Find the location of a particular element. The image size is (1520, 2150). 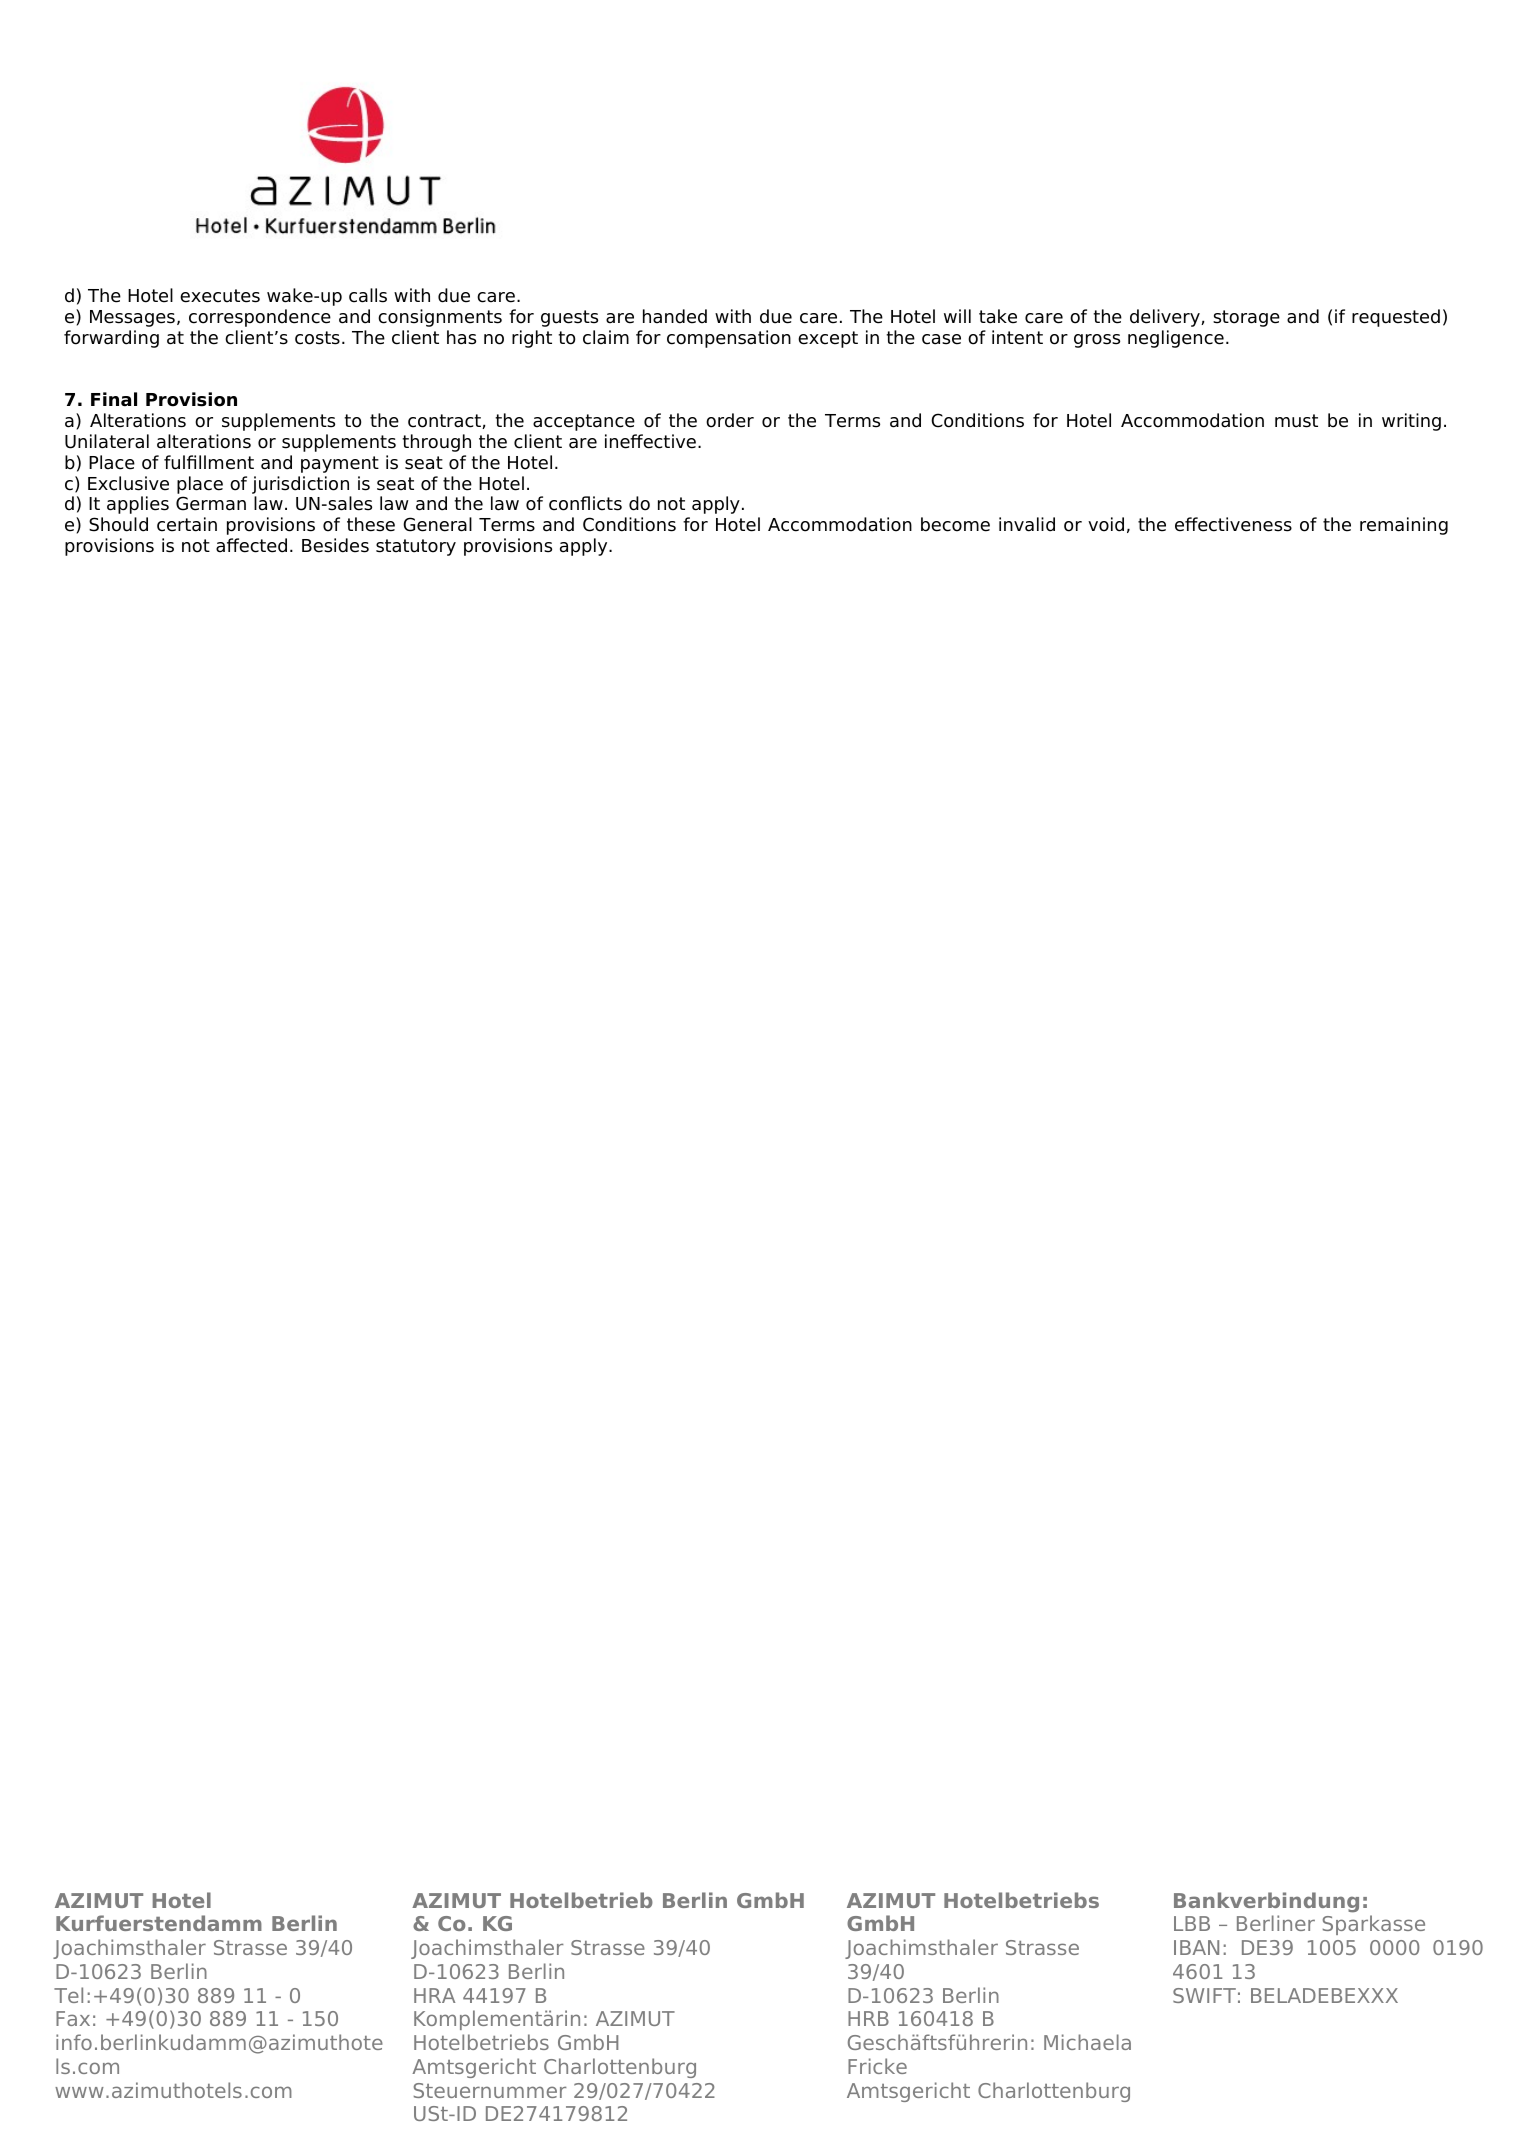

HRB is located at coordinates (868, 2018).
